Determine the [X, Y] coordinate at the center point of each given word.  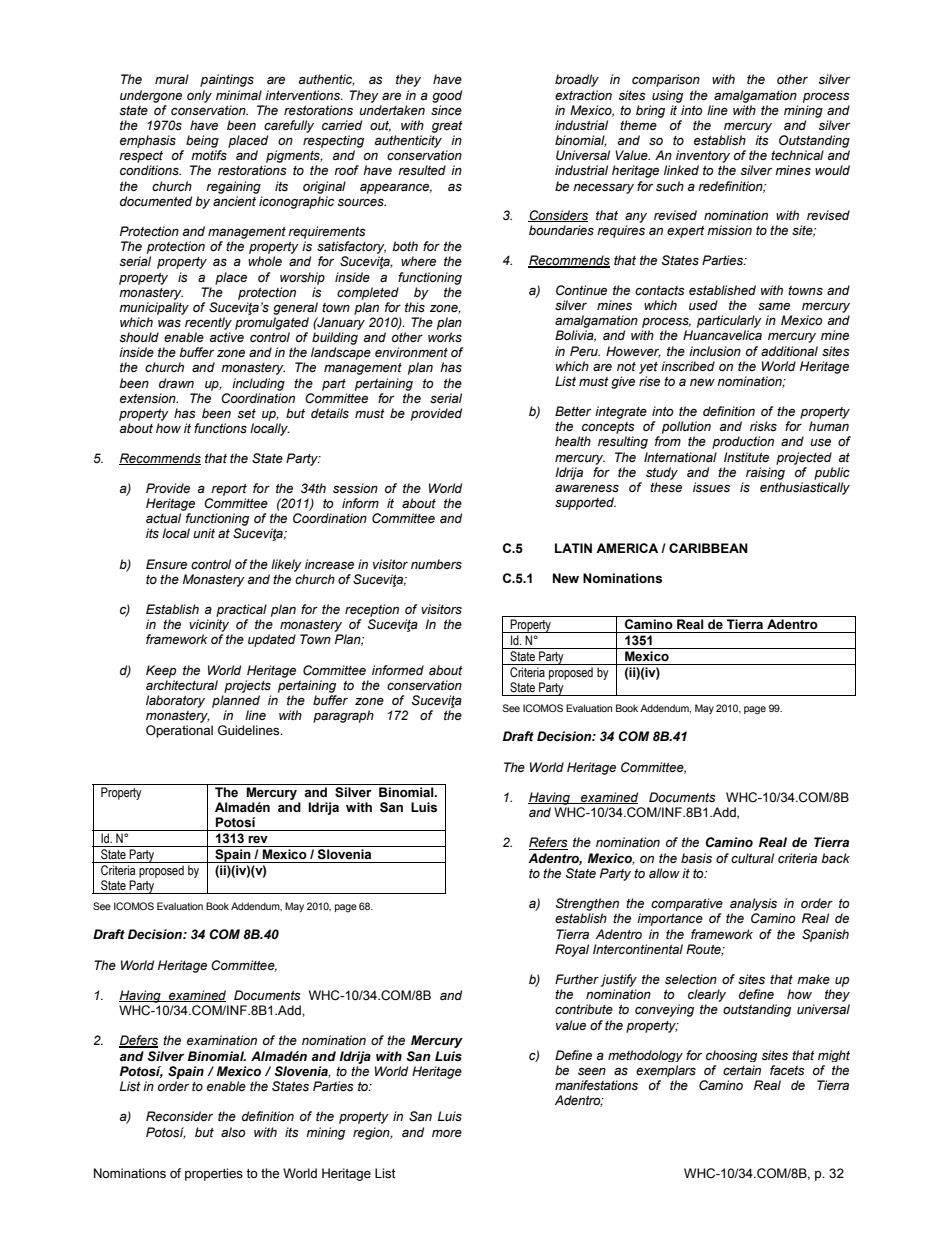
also [233, 1132]
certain [742, 1070]
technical [797, 155]
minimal [239, 95]
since [446, 110]
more [447, 1133]
